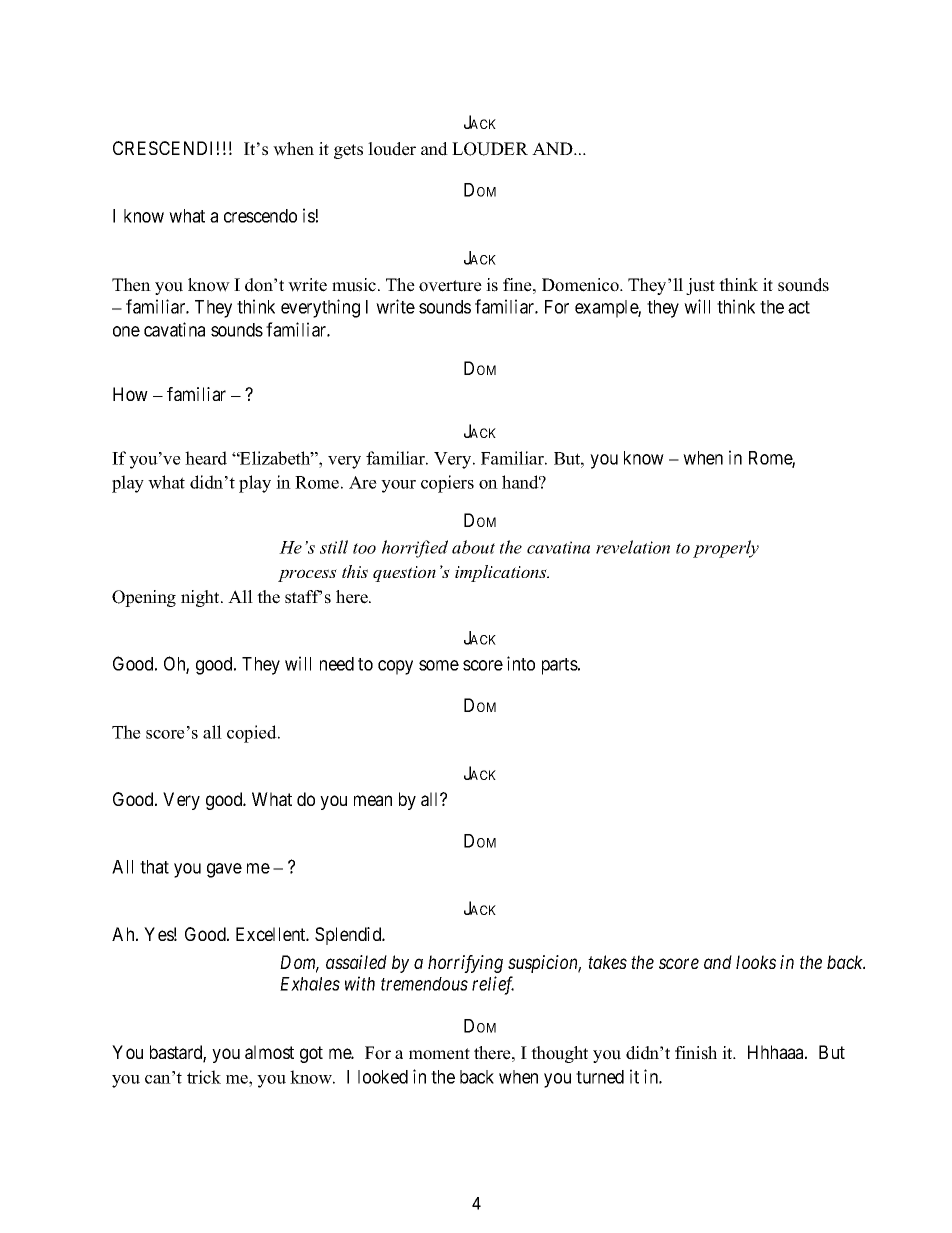 The width and height of the screenshot is (952, 1233). I want to click on trick, so click(204, 1077).
